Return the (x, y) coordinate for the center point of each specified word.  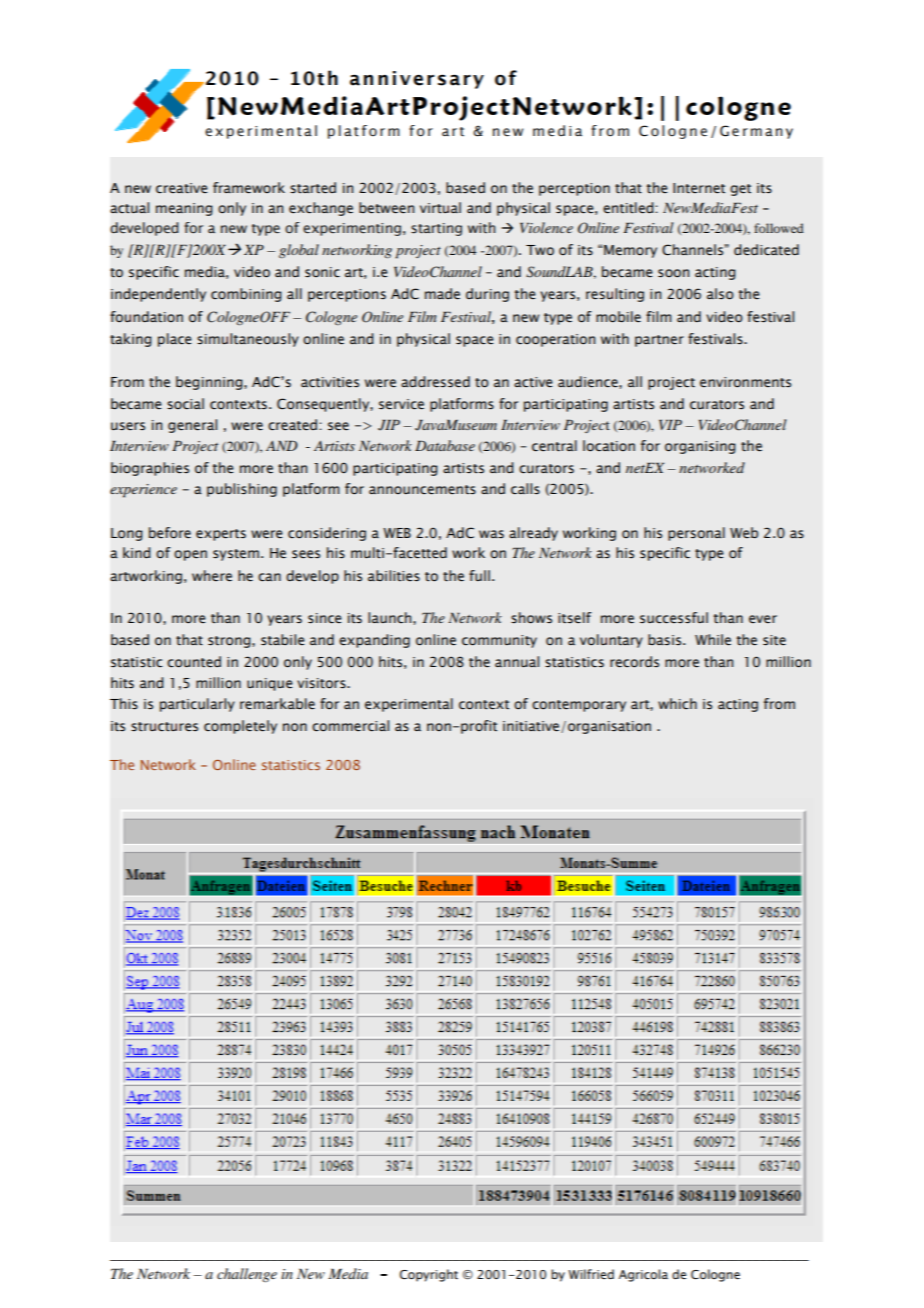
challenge (247, 1275)
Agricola (643, 1275)
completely (240, 727)
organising (700, 447)
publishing (242, 490)
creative (182, 188)
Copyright (429, 1275)
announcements (422, 490)
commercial (350, 726)
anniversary (417, 80)
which (677, 703)
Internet (699, 188)
